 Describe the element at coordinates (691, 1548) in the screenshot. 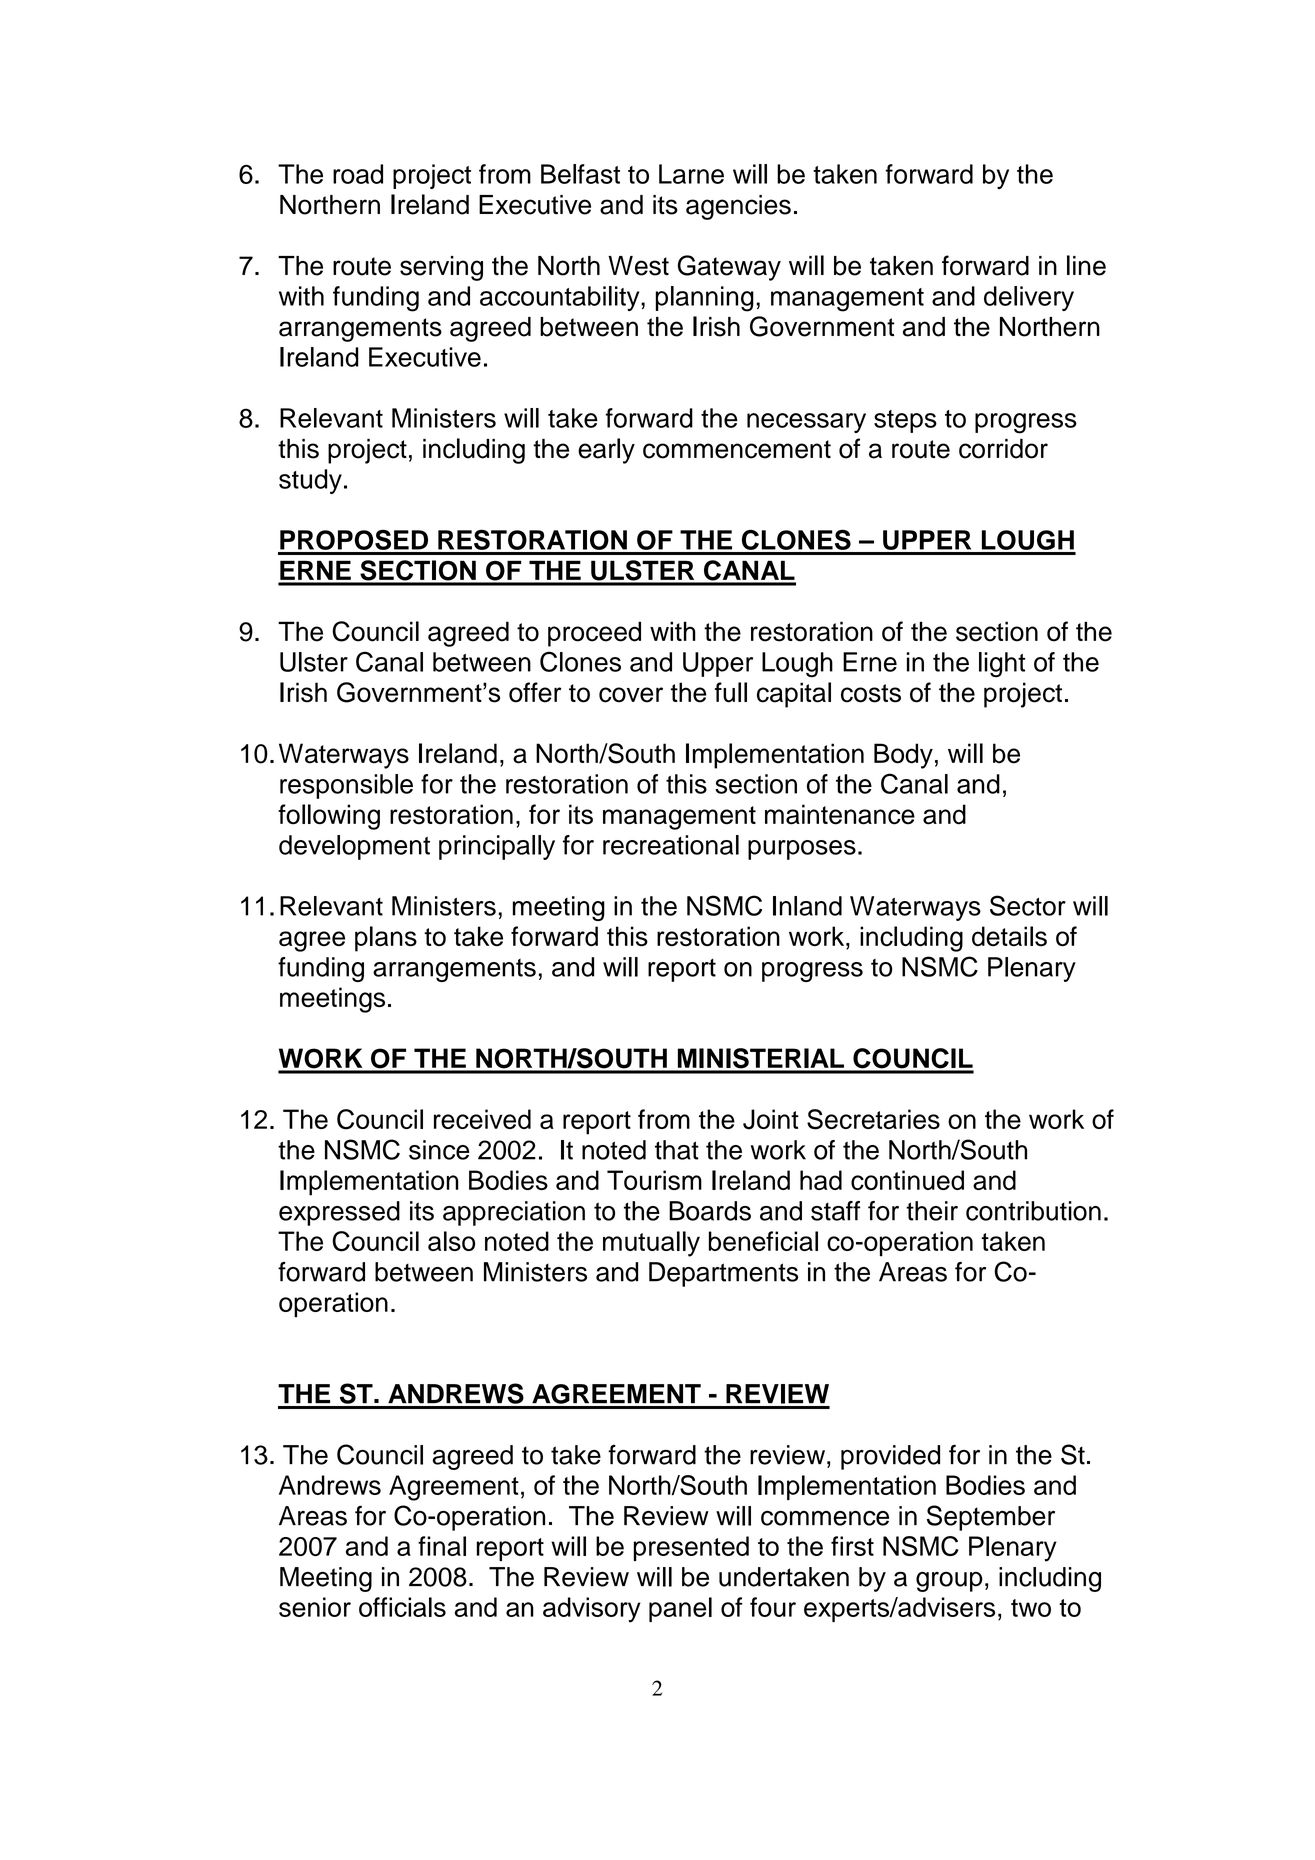

I see `presented` at that location.
